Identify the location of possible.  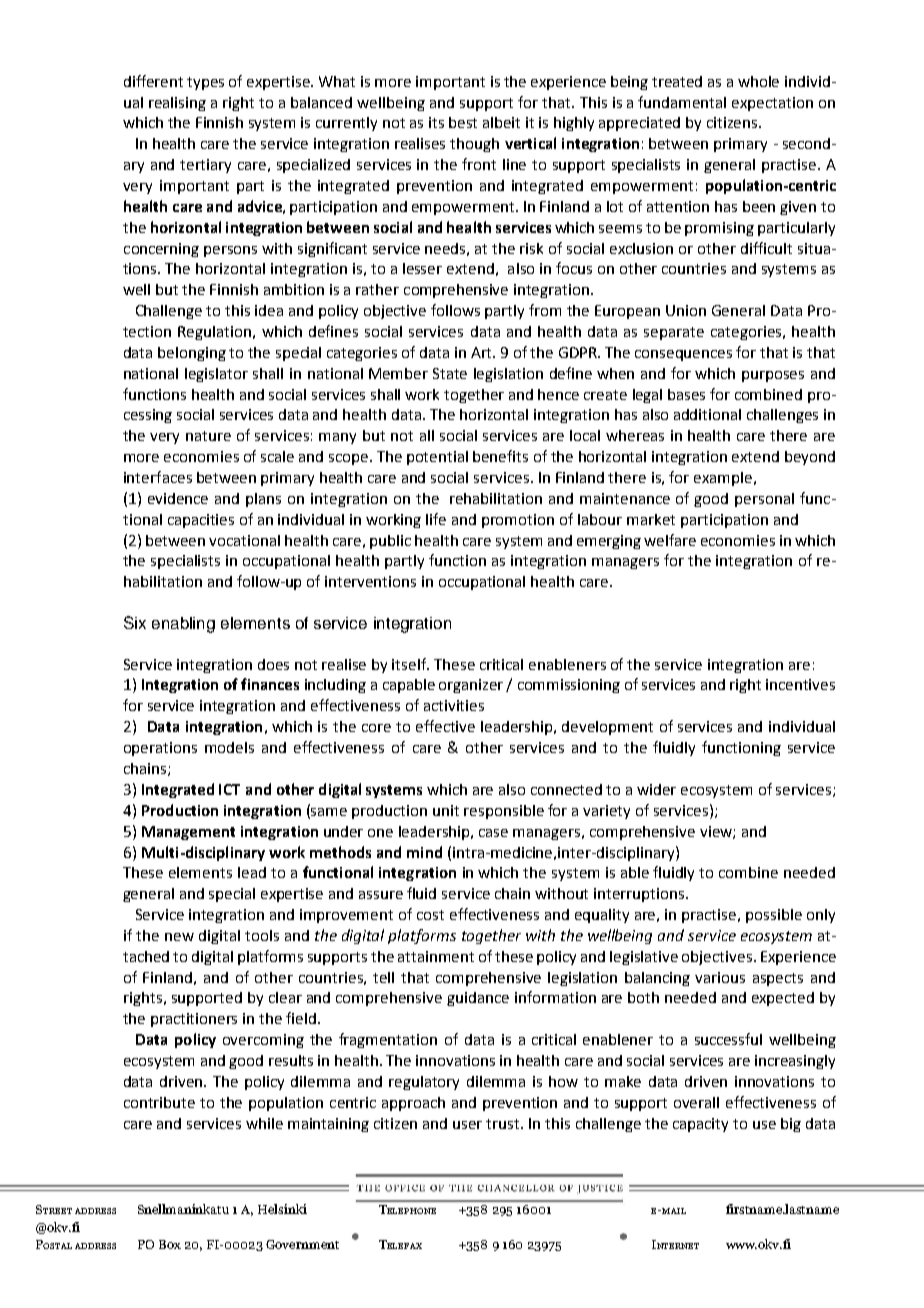
(774, 916).
